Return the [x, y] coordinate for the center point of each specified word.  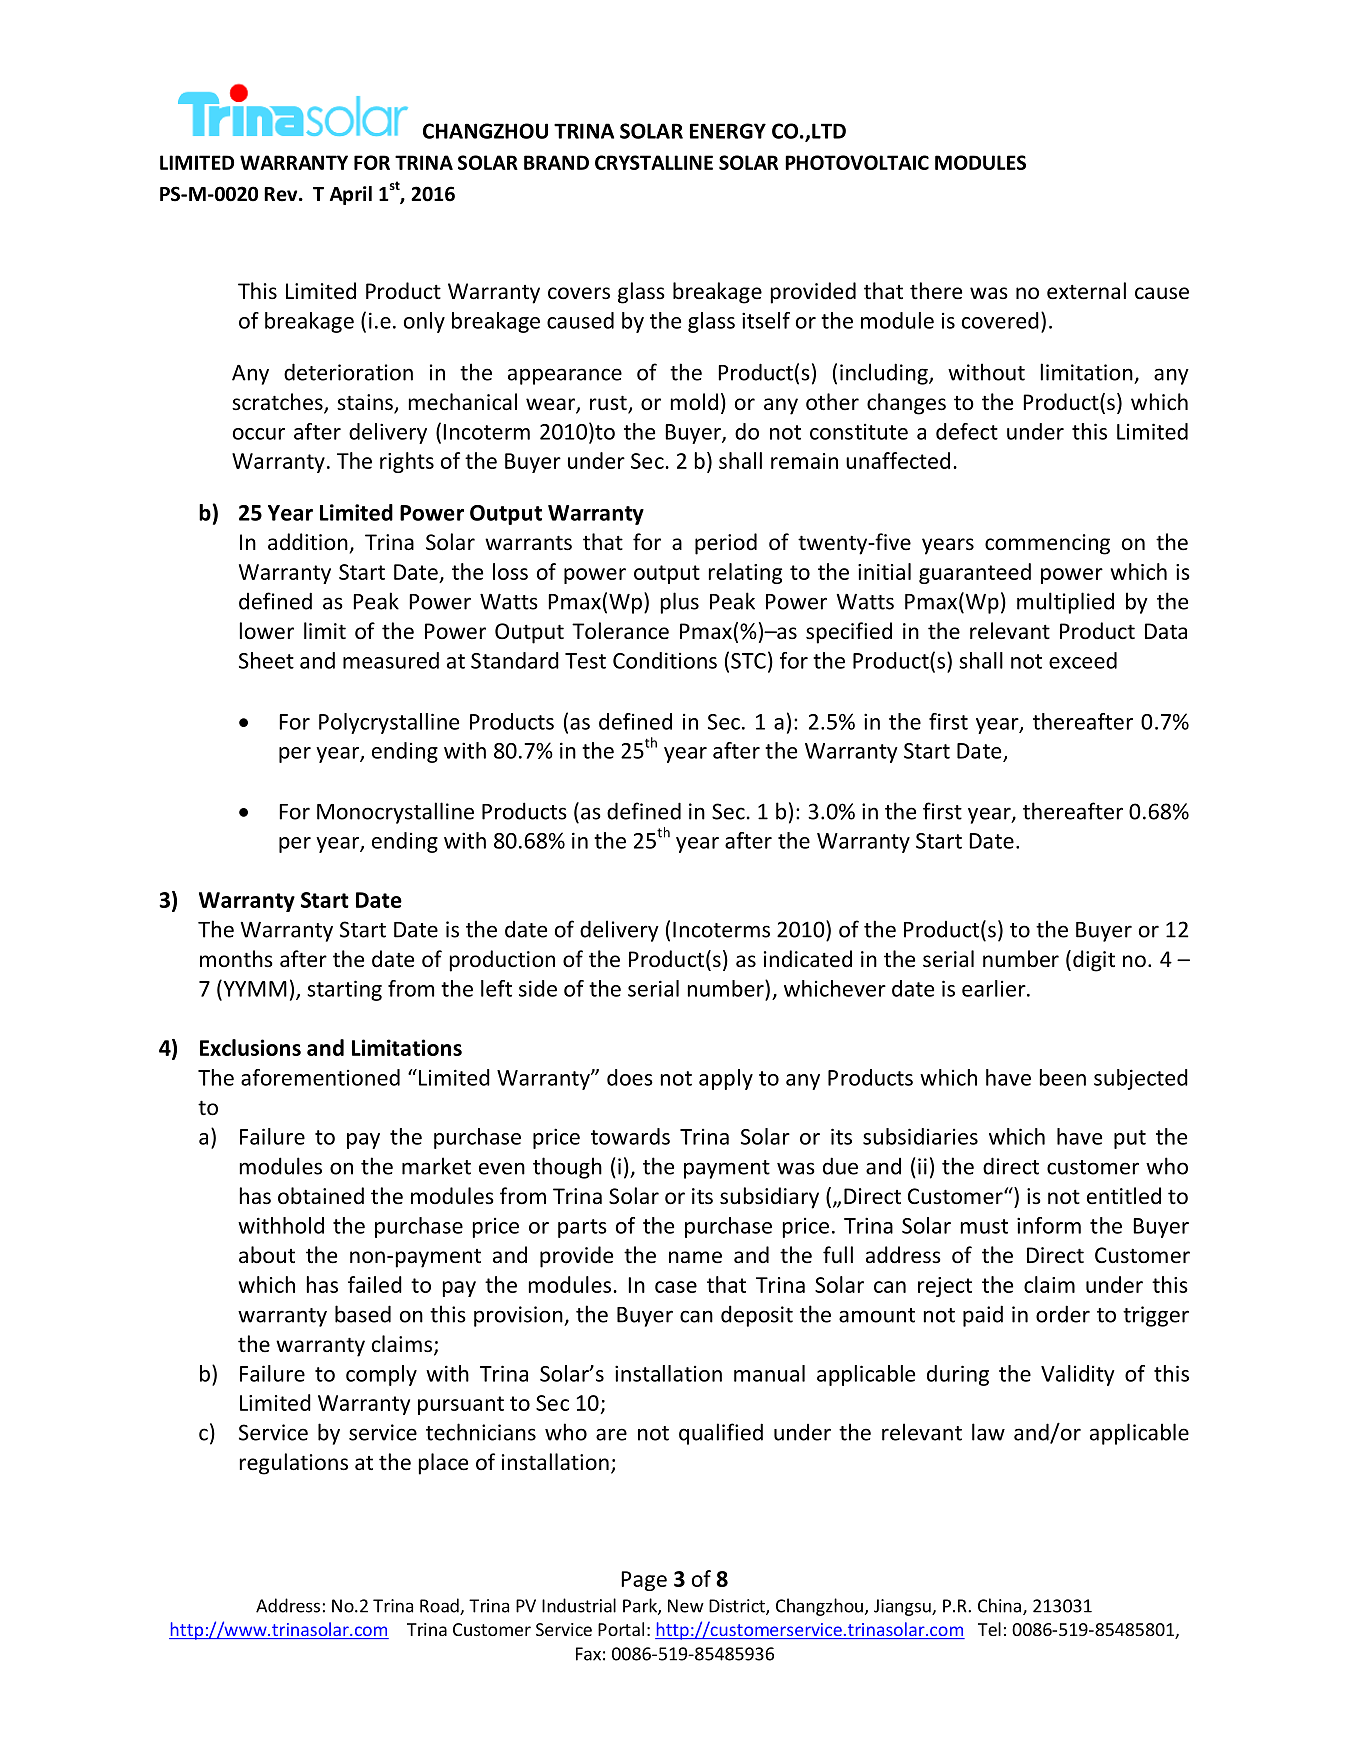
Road [440, 1606]
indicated [808, 959]
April [351, 195]
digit [1094, 961]
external [1086, 291]
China [999, 1605]
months [236, 958]
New [686, 1606]
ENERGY [728, 131]
